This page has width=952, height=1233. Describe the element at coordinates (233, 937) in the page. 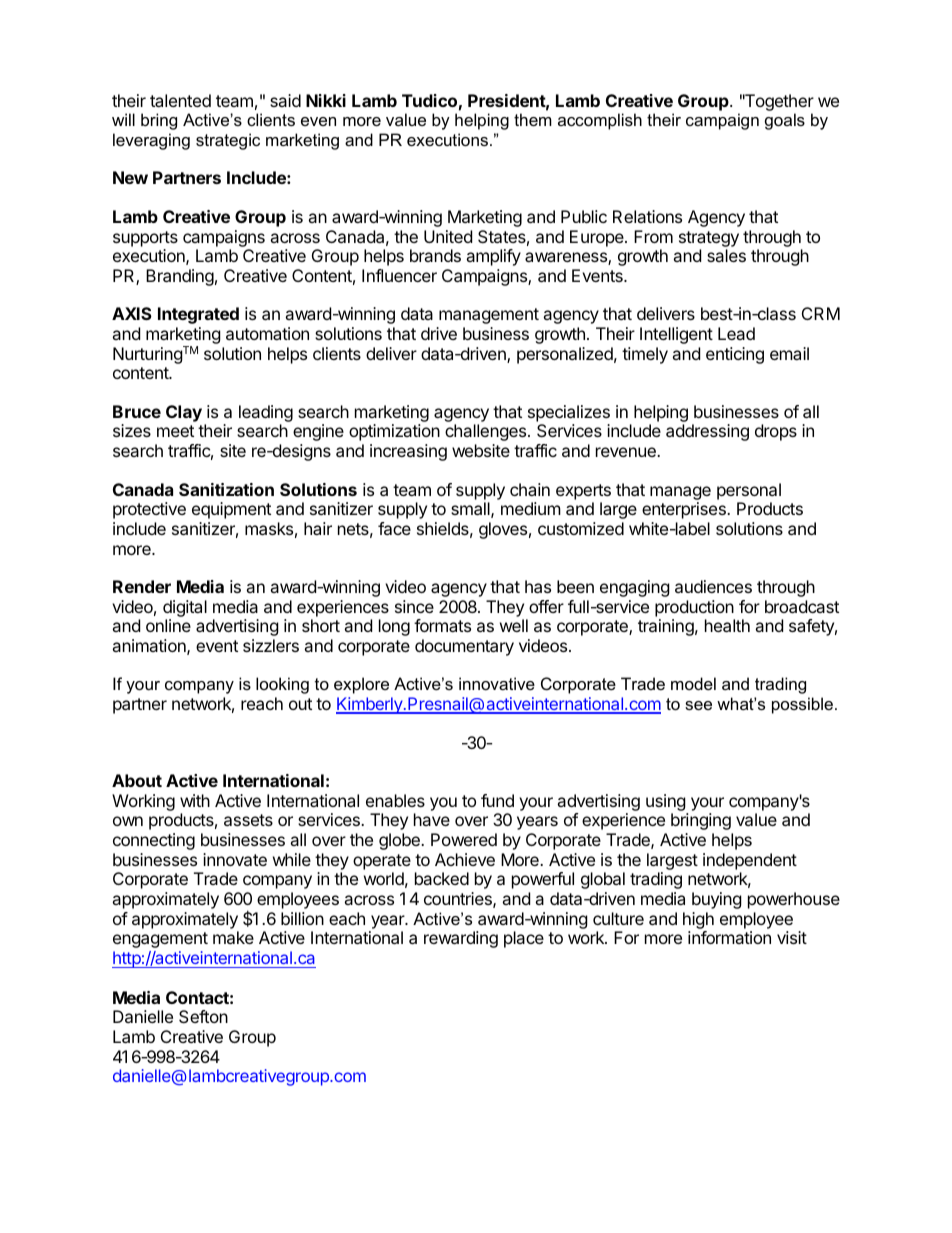

I see `make` at that location.
